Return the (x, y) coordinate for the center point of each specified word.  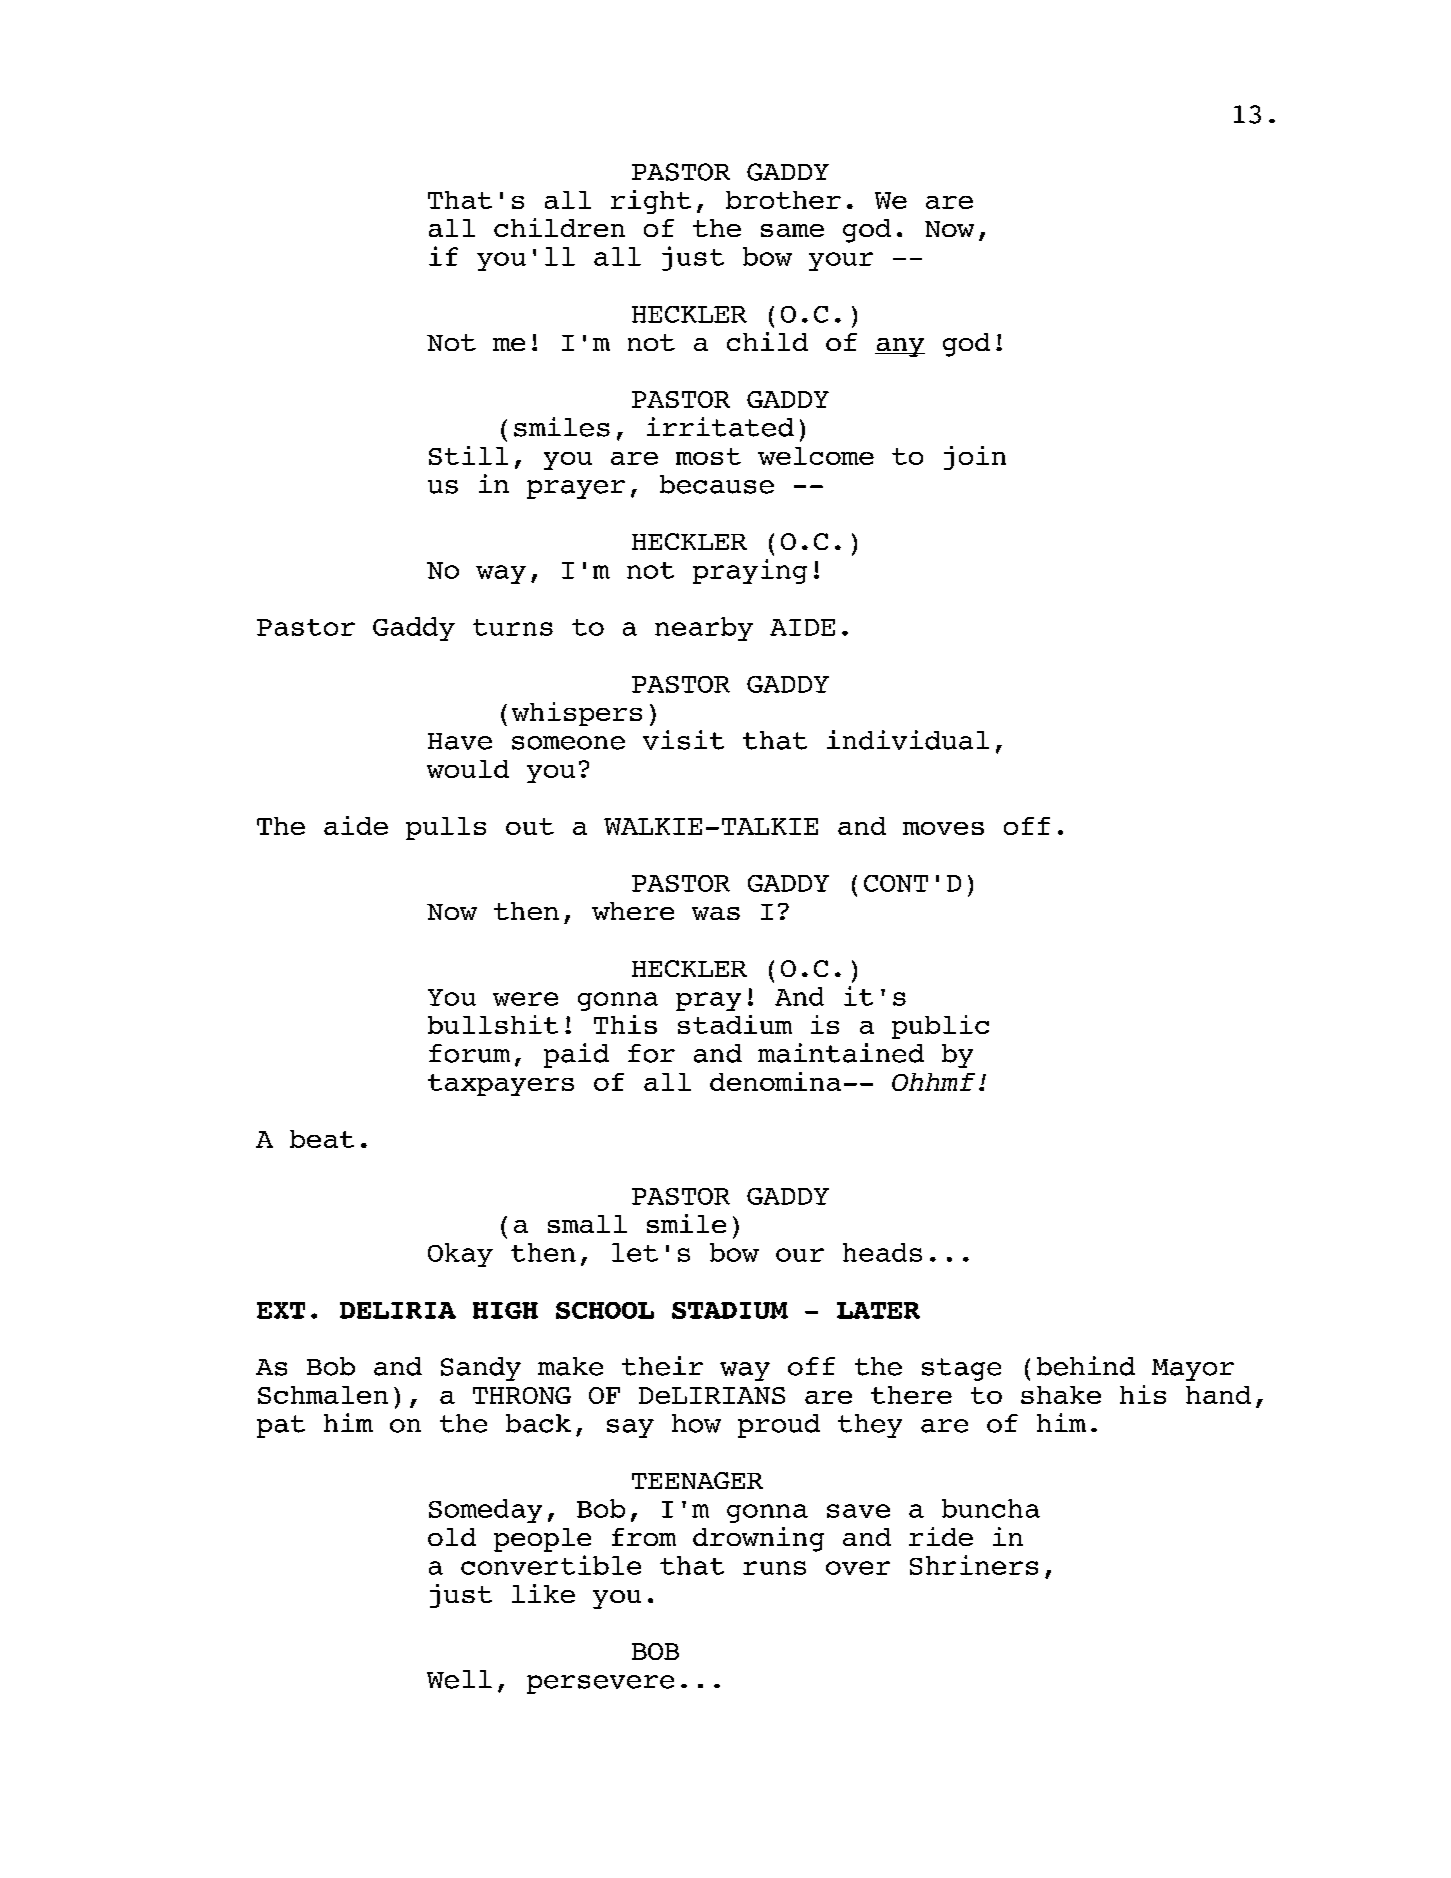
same (792, 230)
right (651, 202)
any (900, 347)
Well (459, 1679)
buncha (991, 1508)
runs (774, 1568)
